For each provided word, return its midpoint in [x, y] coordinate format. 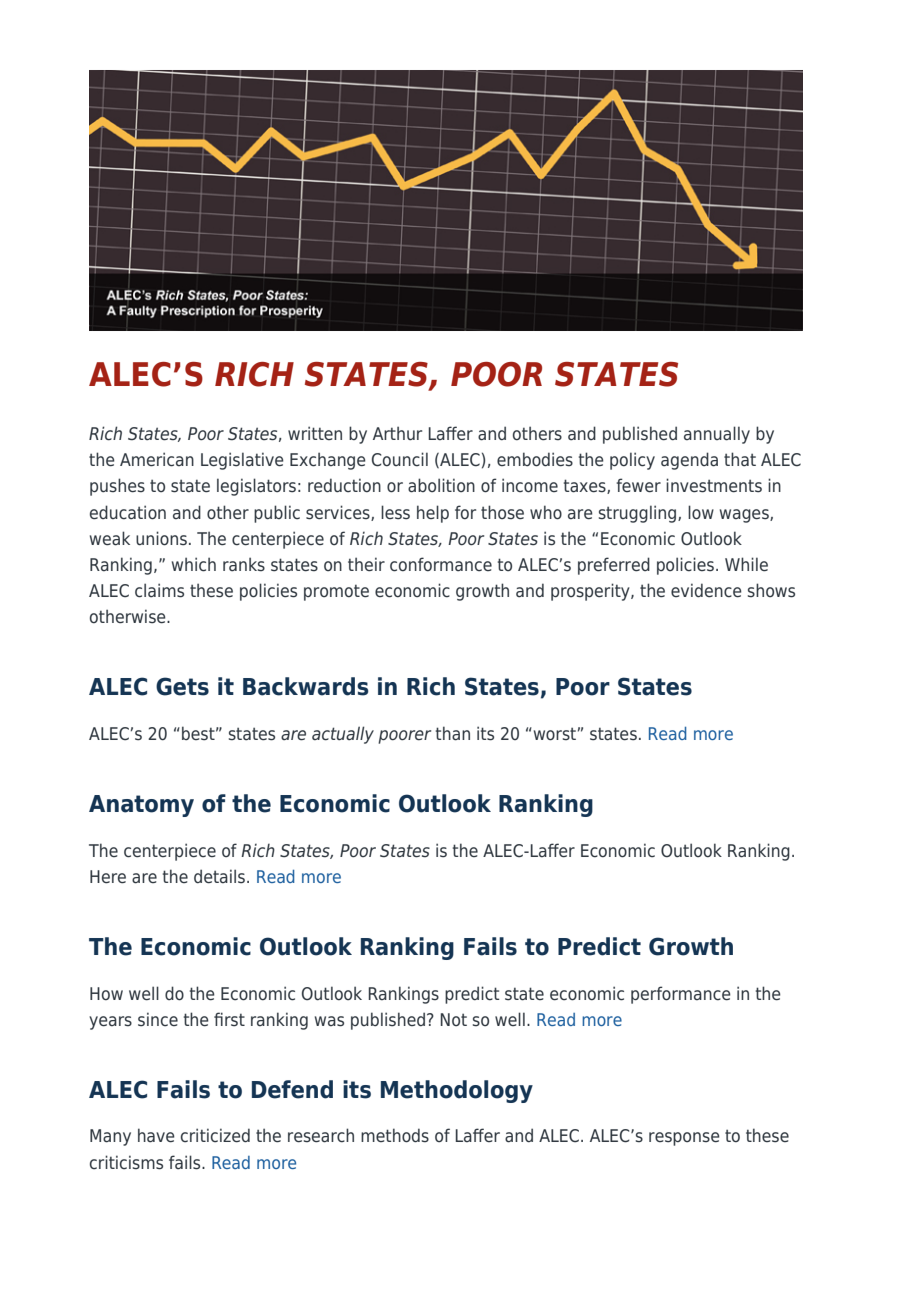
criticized [215, 1135]
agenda [689, 461]
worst [553, 734]
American [157, 459]
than [453, 733]
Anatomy [141, 806]
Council [400, 459]
